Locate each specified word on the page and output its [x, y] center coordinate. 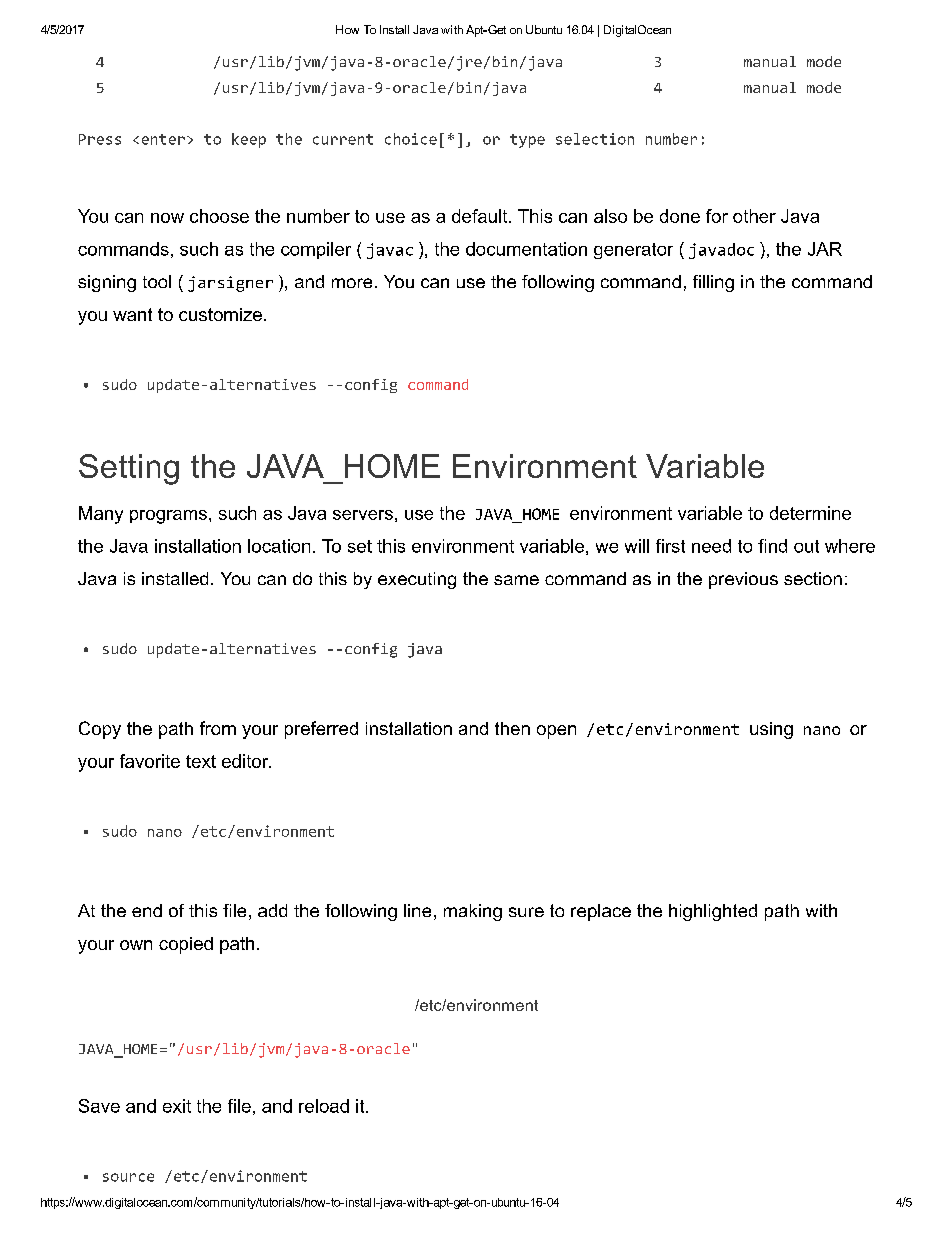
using [771, 730]
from [218, 728]
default [481, 216]
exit [177, 1106]
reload [324, 1106]
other [754, 216]
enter [163, 139]
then [512, 728]
